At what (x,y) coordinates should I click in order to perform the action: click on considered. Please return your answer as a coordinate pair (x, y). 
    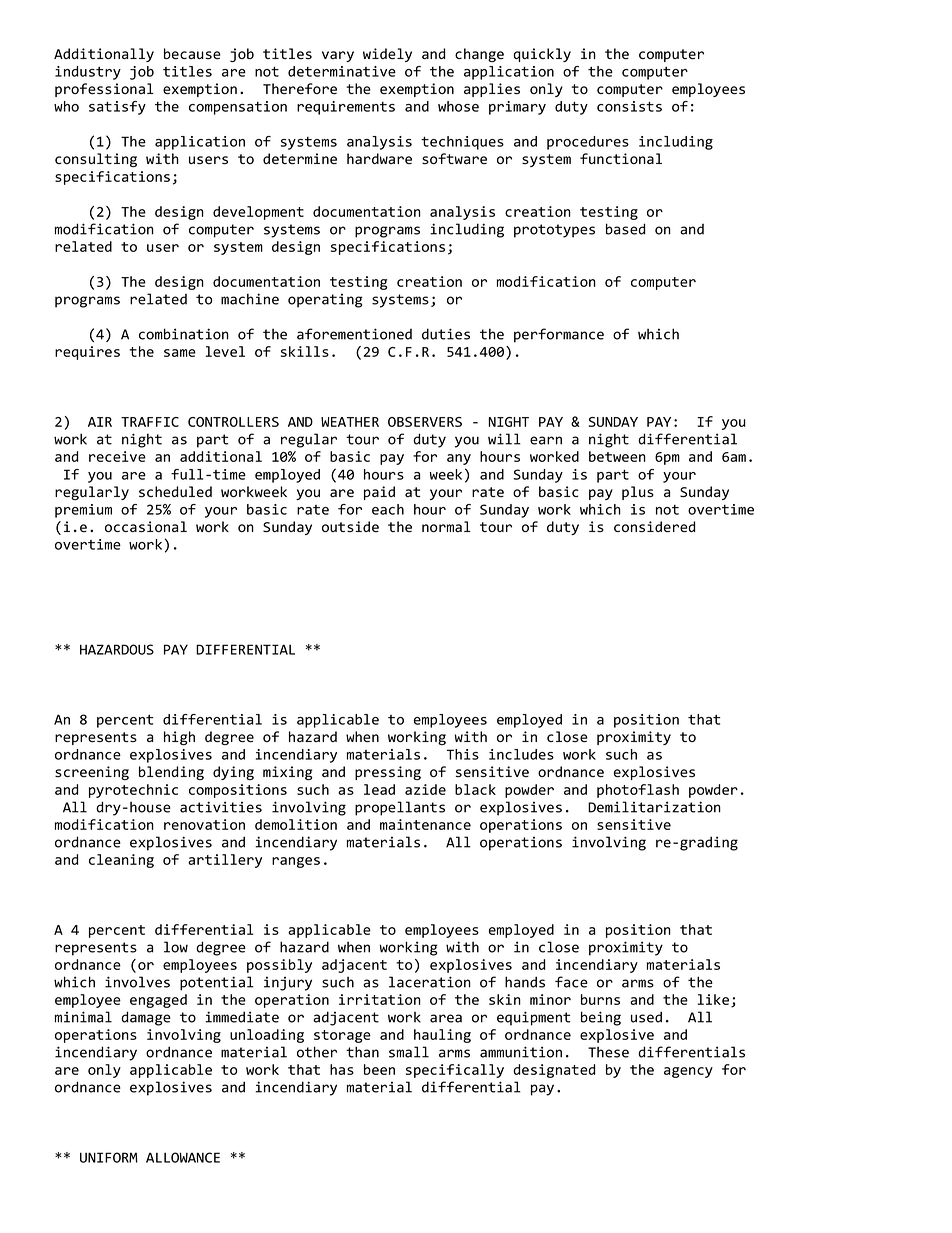
    Looking at the image, I should click on (654, 527).
